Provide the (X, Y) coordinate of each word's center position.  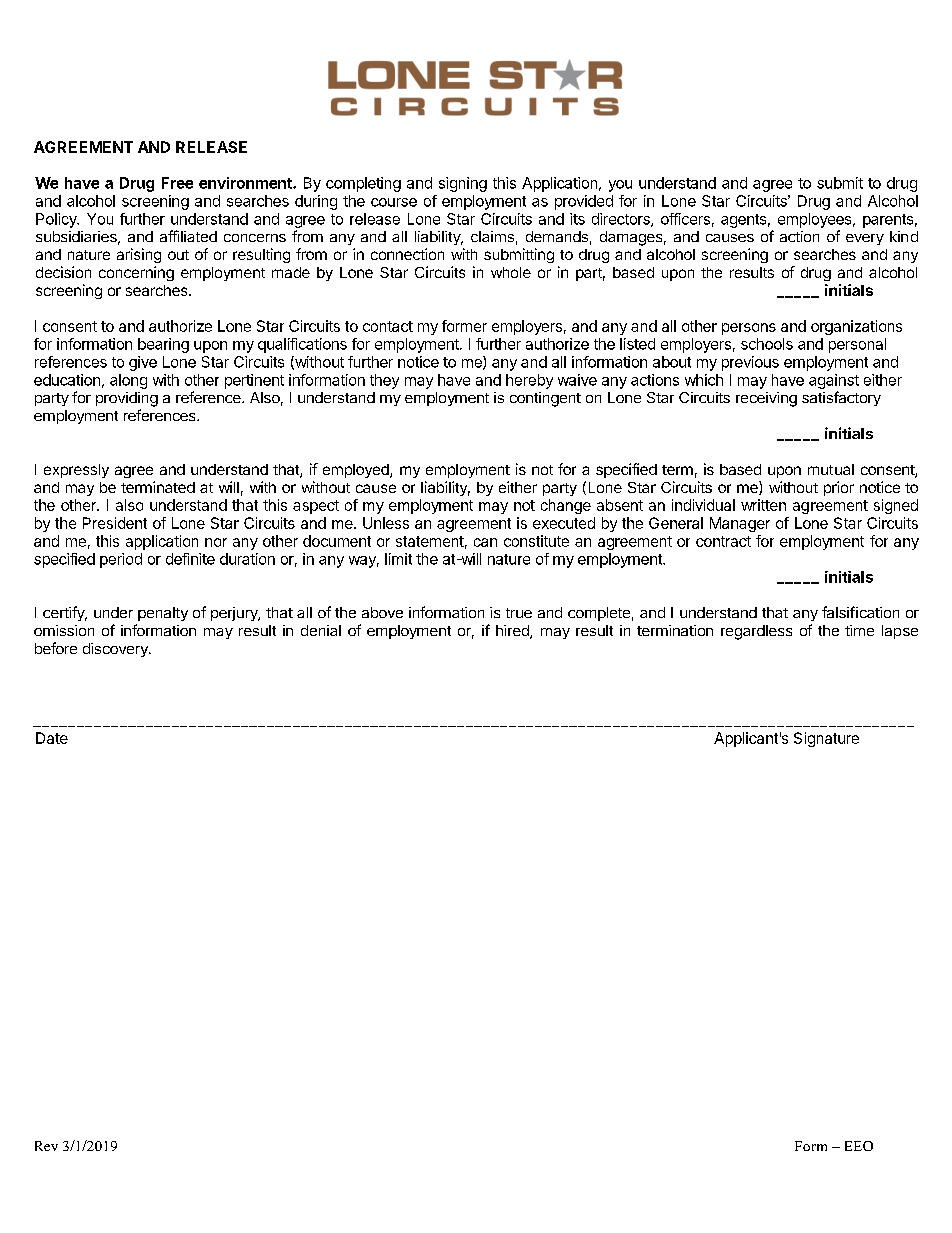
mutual (831, 469)
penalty (163, 614)
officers (685, 219)
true (519, 613)
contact (388, 326)
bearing (163, 345)
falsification (860, 612)
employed (357, 471)
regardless (756, 632)
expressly (76, 471)
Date (52, 738)
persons (749, 329)
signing (463, 184)
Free (177, 183)
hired (513, 632)
